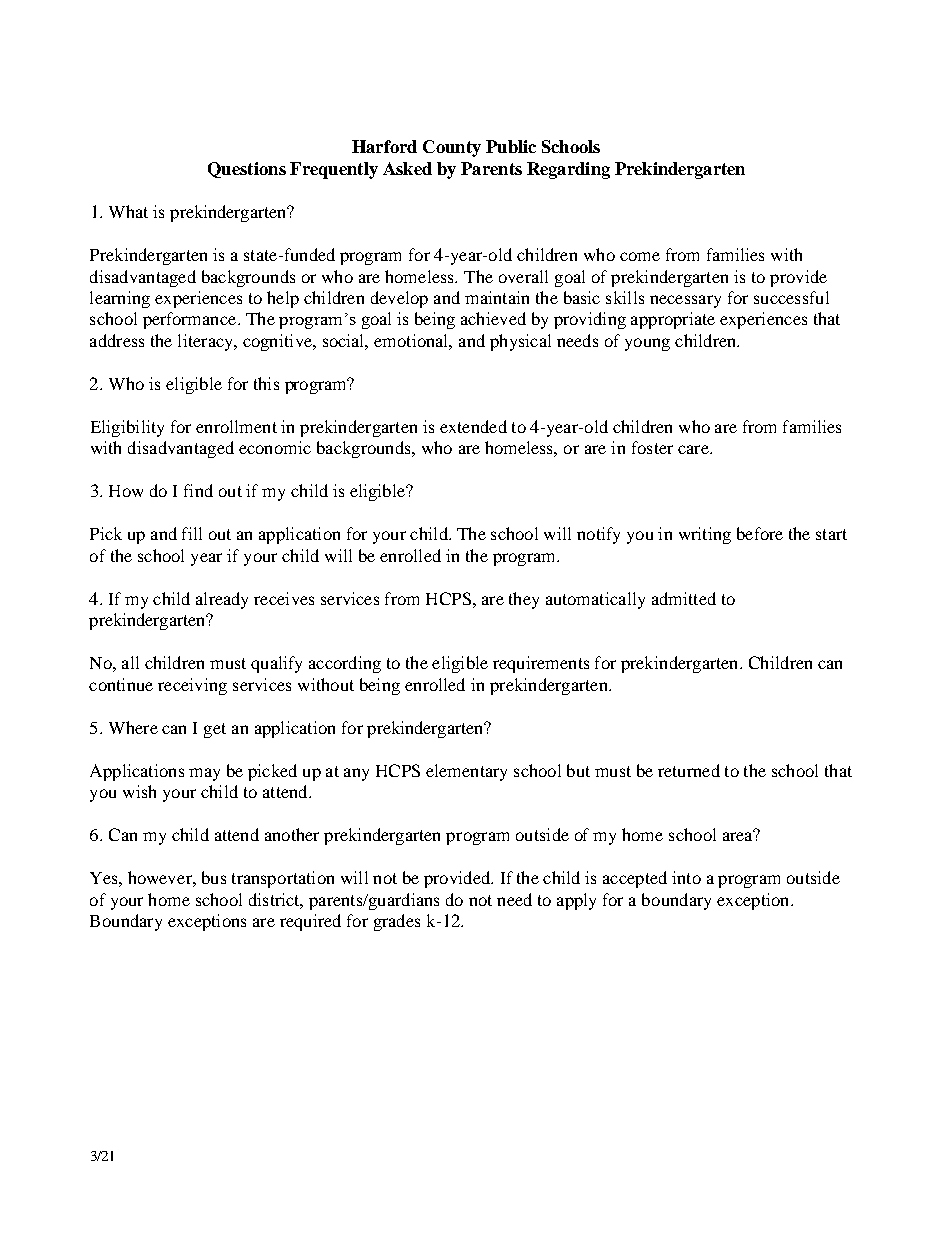  Describe the element at coordinates (214, 877) in the screenshot. I see `bus` at that location.
